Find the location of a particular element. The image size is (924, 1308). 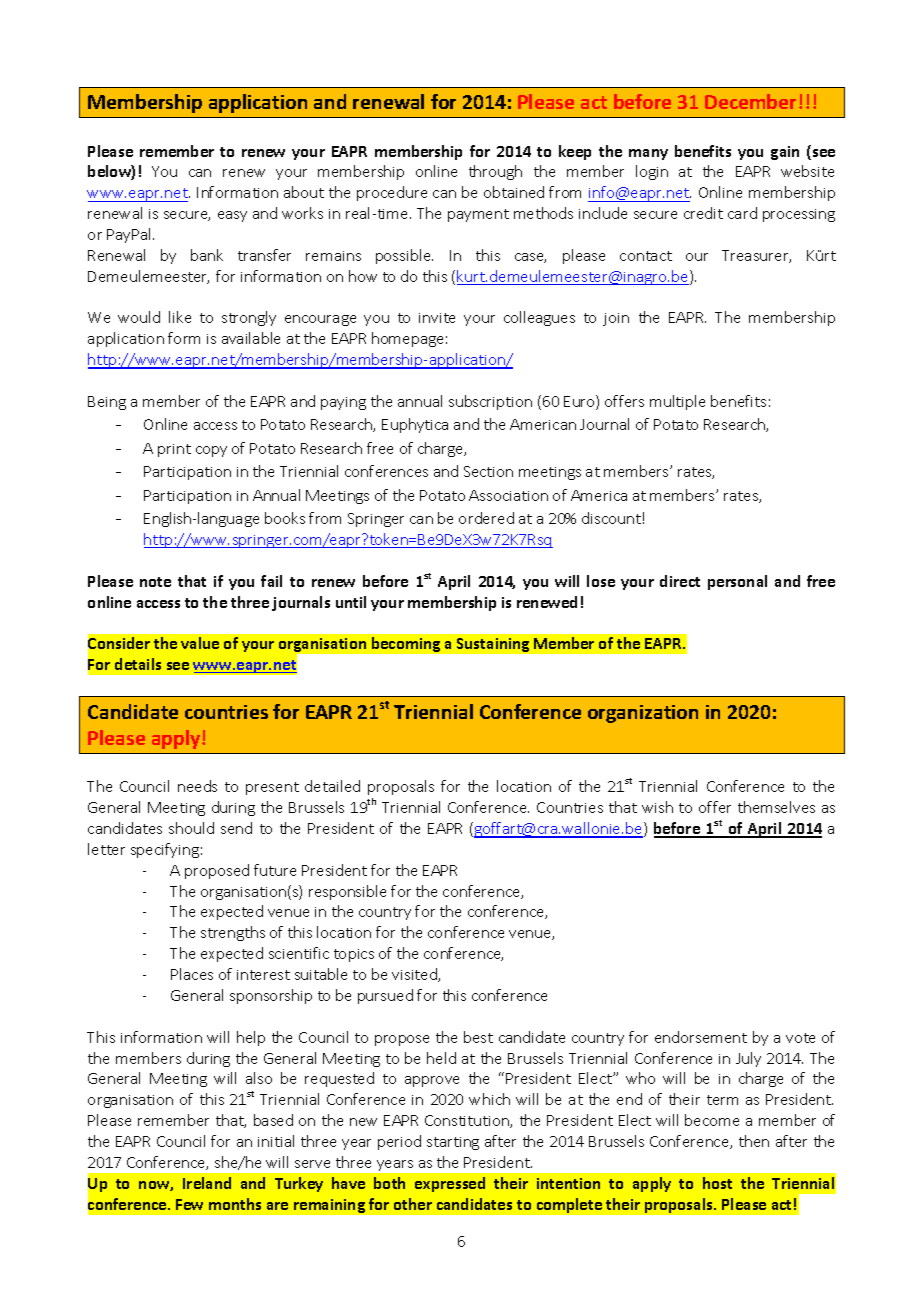

multiple is located at coordinates (677, 402).
